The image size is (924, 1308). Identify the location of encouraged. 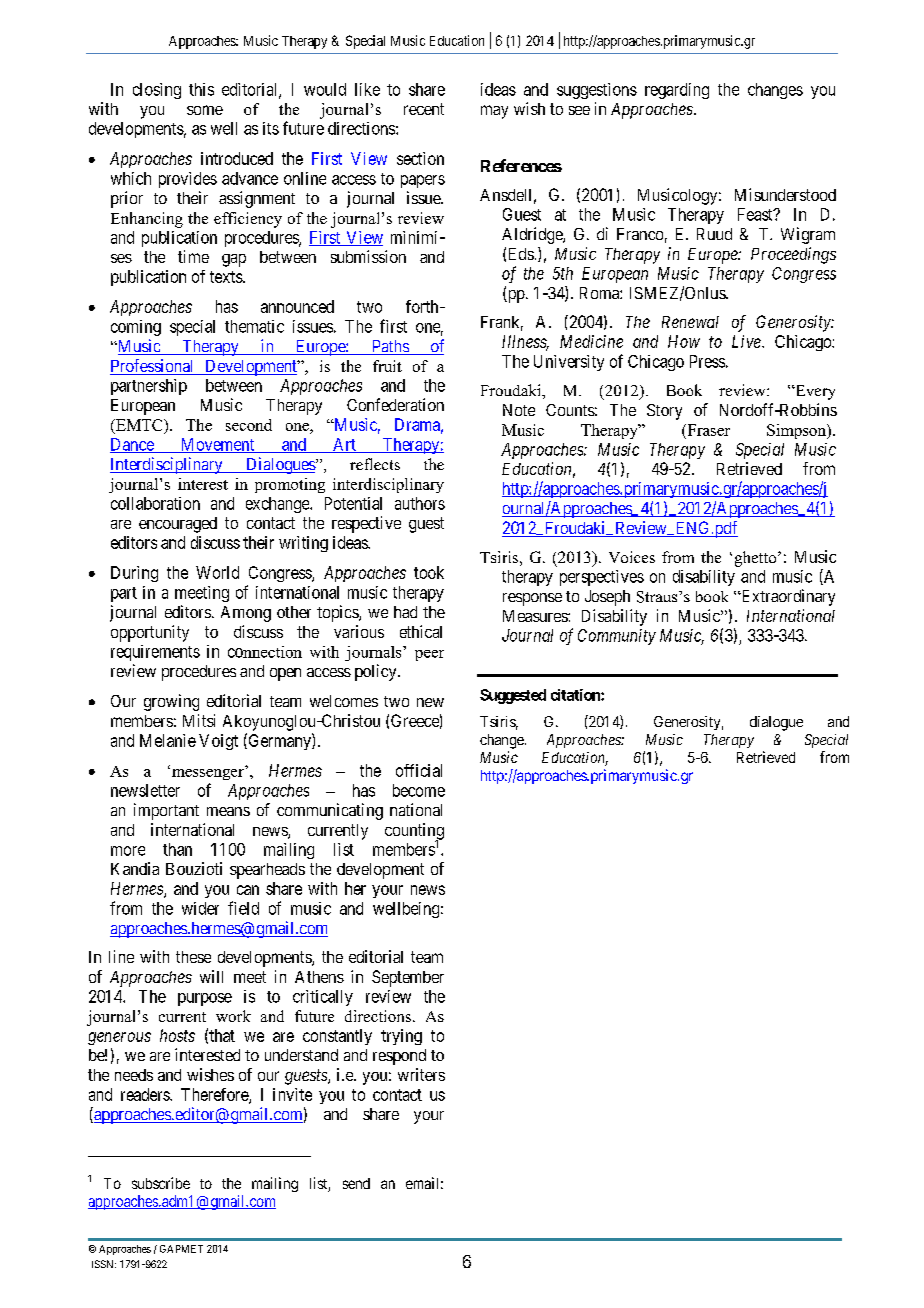
(178, 525).
